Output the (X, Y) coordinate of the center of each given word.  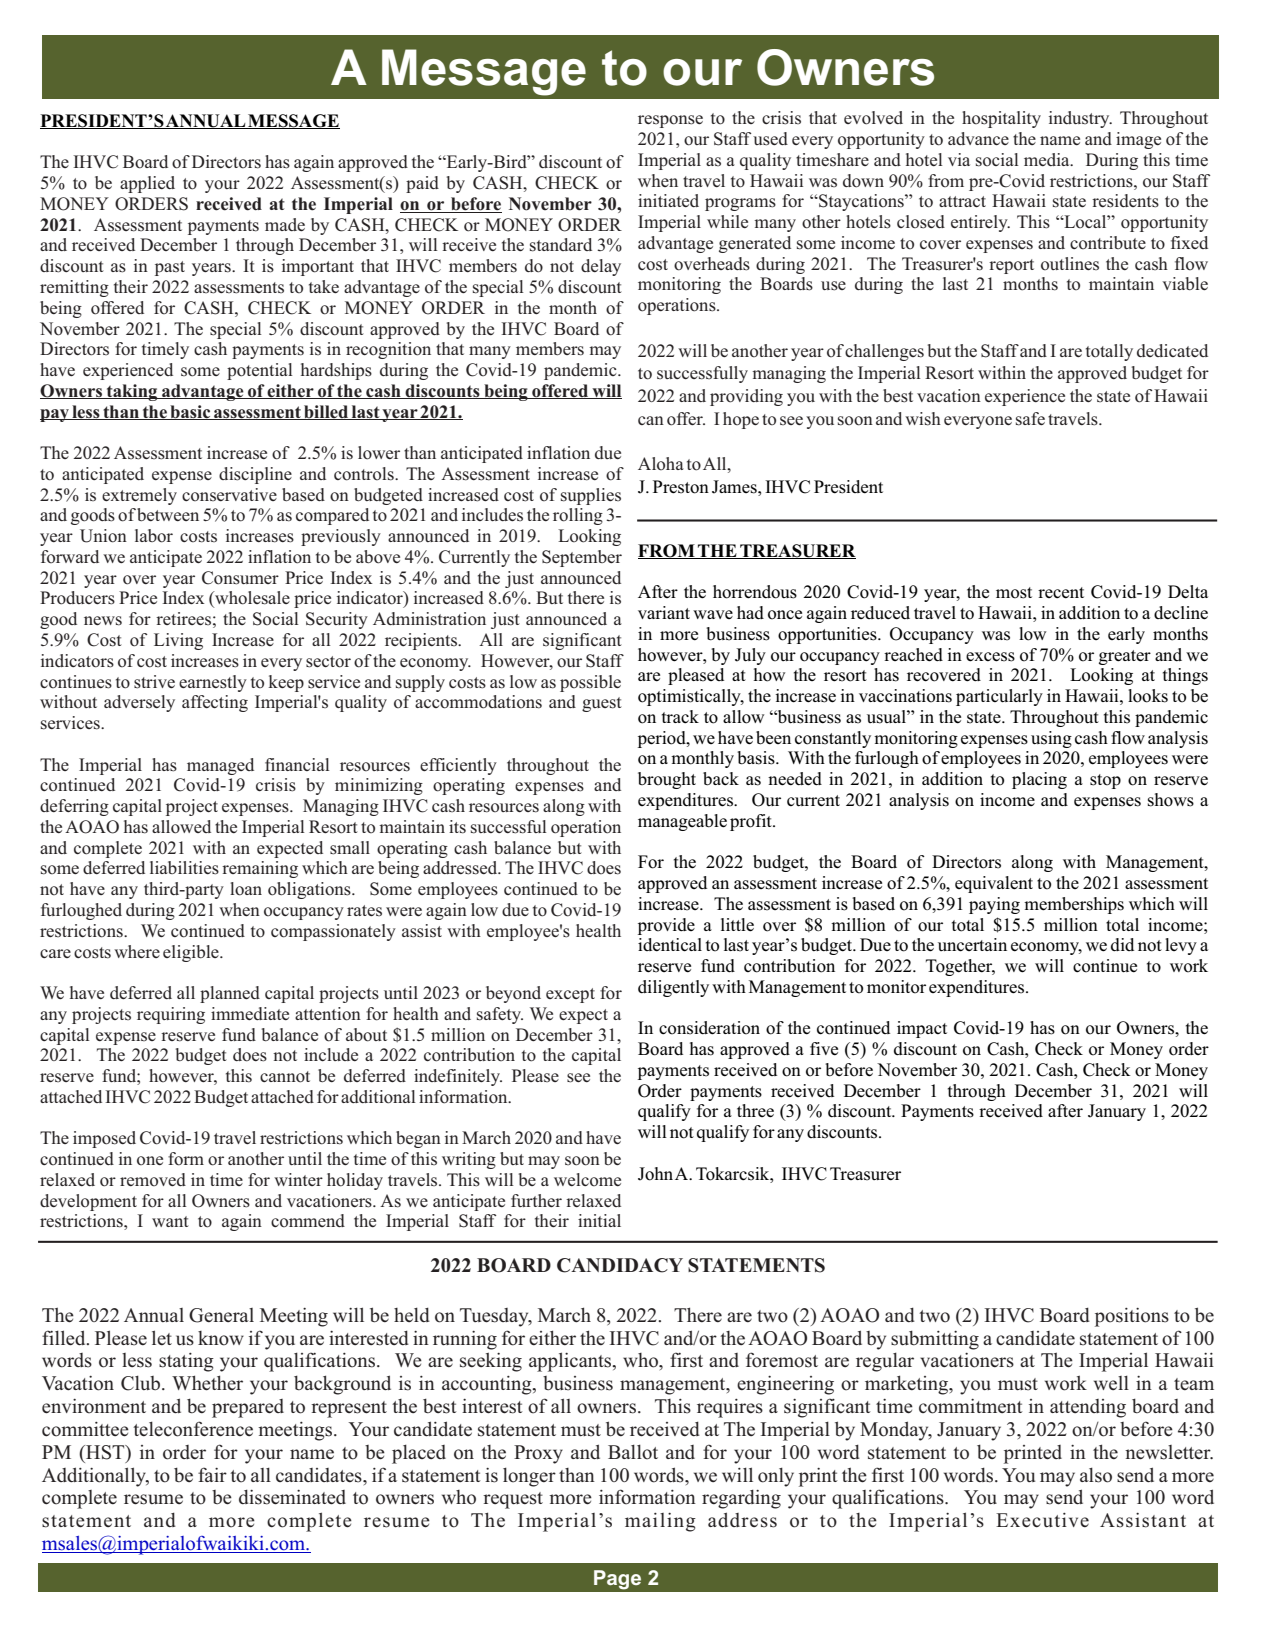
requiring (171, 1015)
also (1096, 1475)
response (670, 121)
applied (147, 184)
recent (1061, 593)
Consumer (240, 578)
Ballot (633, 1452)
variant (664, 612)
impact (922, 1029)
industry (1080, 119)
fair (212, 1474)
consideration (709, 1028)
